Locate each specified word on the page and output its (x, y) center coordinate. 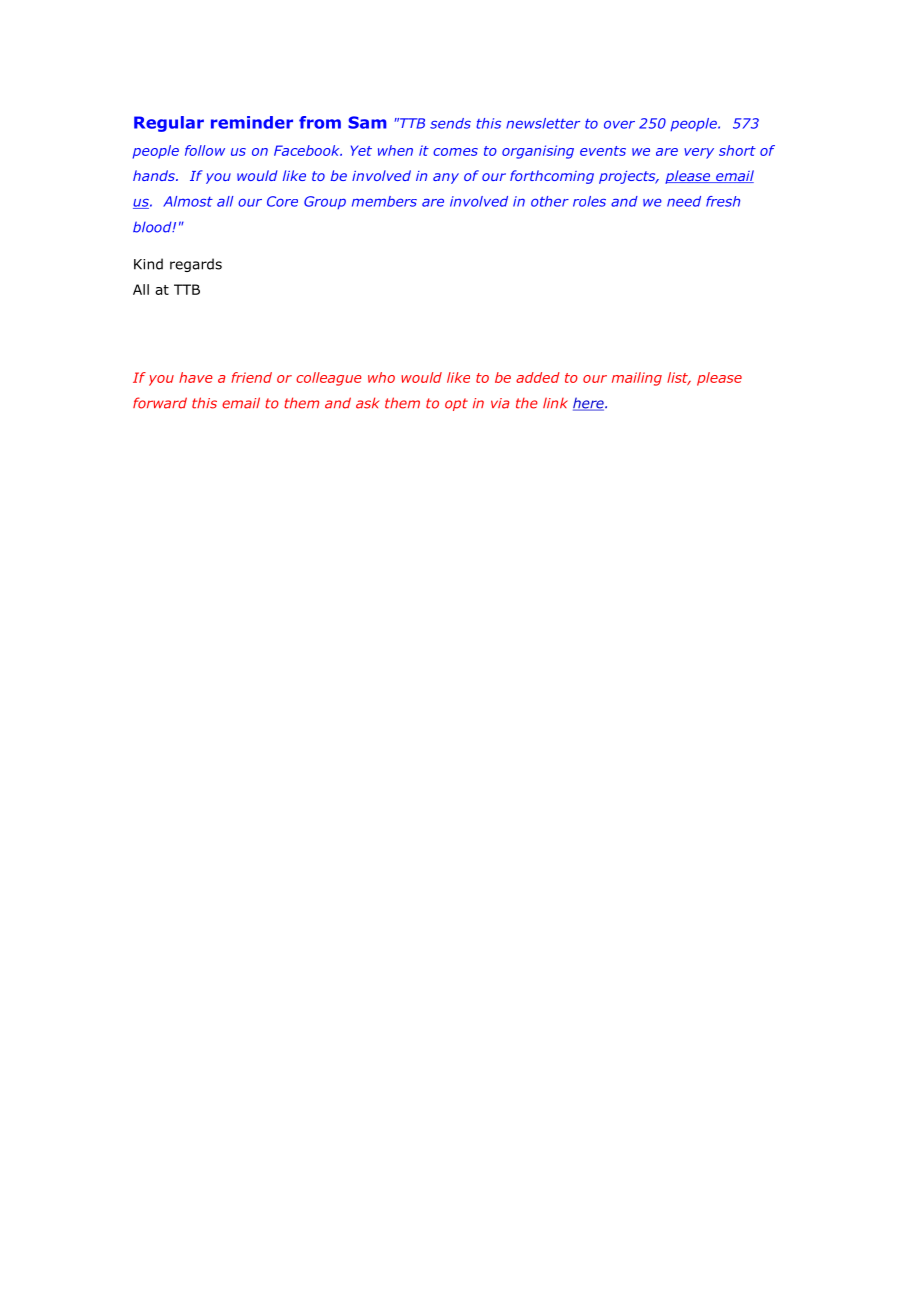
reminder (252, 122)
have (196, 377)
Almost (188, 201)
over (619, 124)
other (550, 201)
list (678, 378)
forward (160, 403)
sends (450, 123)
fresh (723, 201)
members (384, 201)
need (684, 201)
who (381, 377)
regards (196, 265)
